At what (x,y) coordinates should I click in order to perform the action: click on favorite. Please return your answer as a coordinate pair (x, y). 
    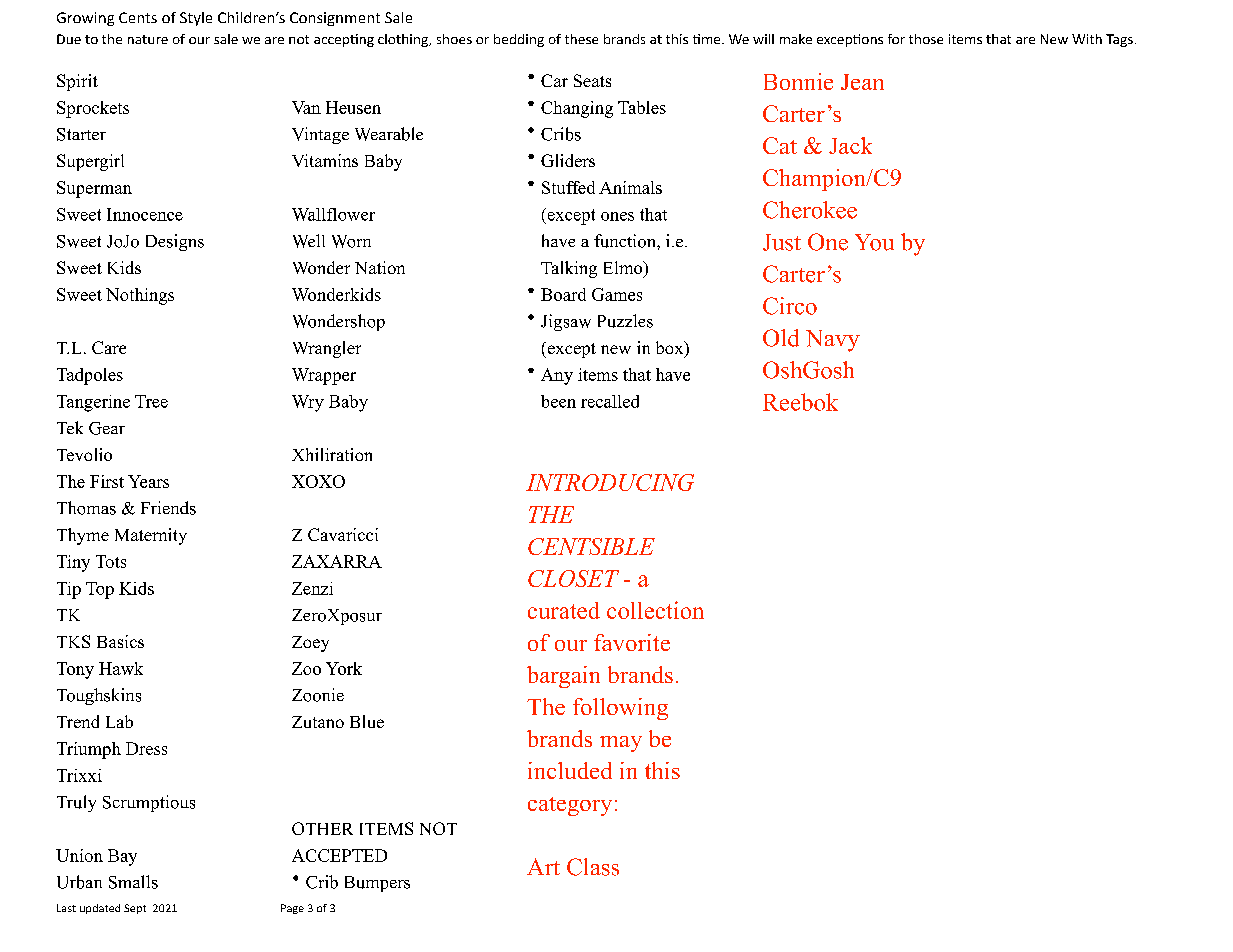
    Looking at the image, I should click on (632, 642).
